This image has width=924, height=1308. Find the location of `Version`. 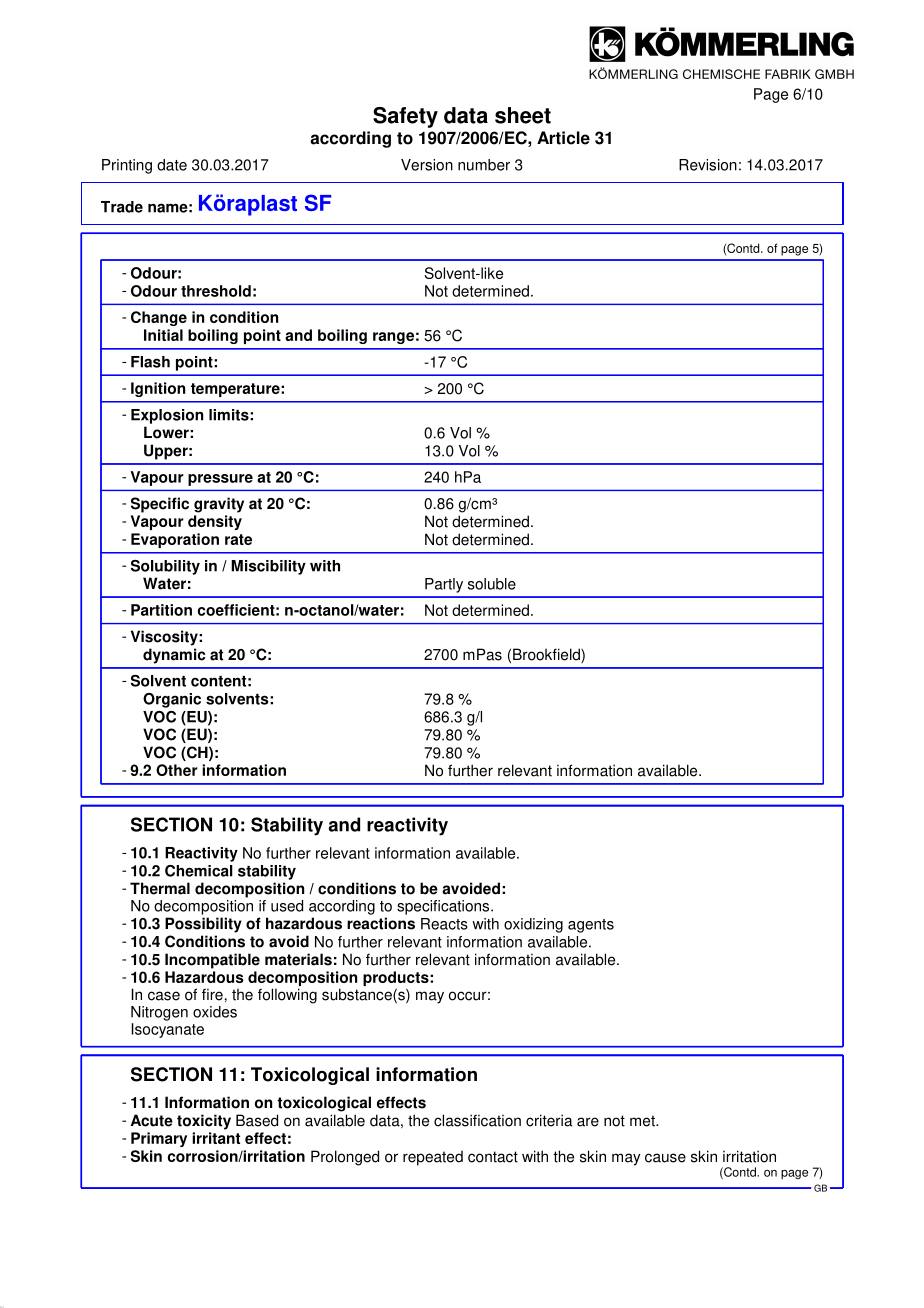

Version is located at coordinates (427, 165).
